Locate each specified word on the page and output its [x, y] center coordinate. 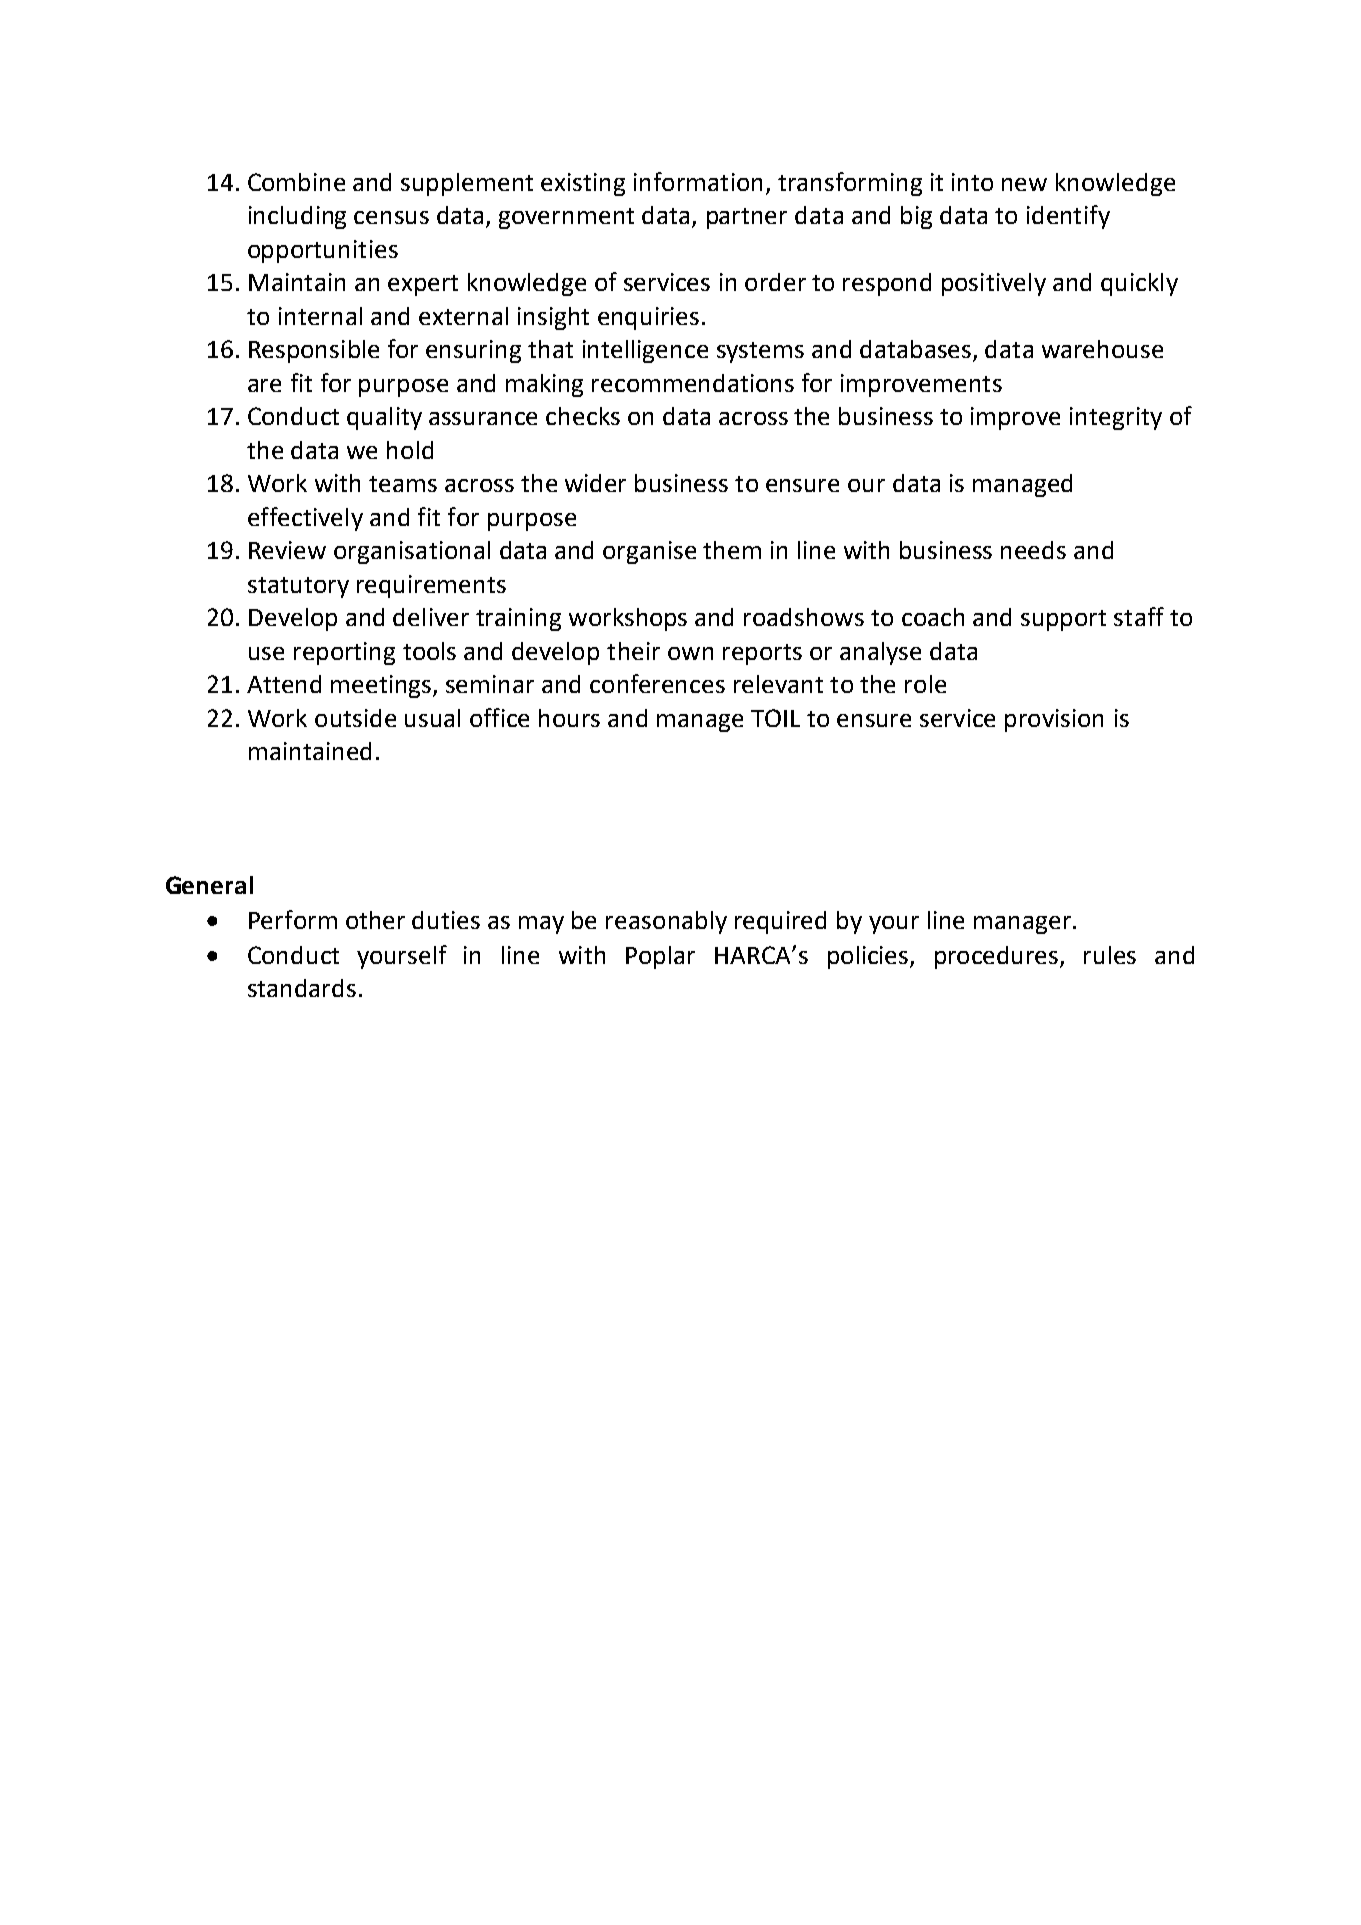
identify [1068, 217]
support [1063, 620]
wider [595, 483]
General [209, 885]
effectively [305, 519]
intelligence [645, 351]
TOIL [775, 718]
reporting [344, 653]
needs [1033, 550]
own [690, 653]
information [698, 181]
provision [1054, 720]
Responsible [314, 351]
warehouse [1102, 349]
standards [302, 988]
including [297, 217]
